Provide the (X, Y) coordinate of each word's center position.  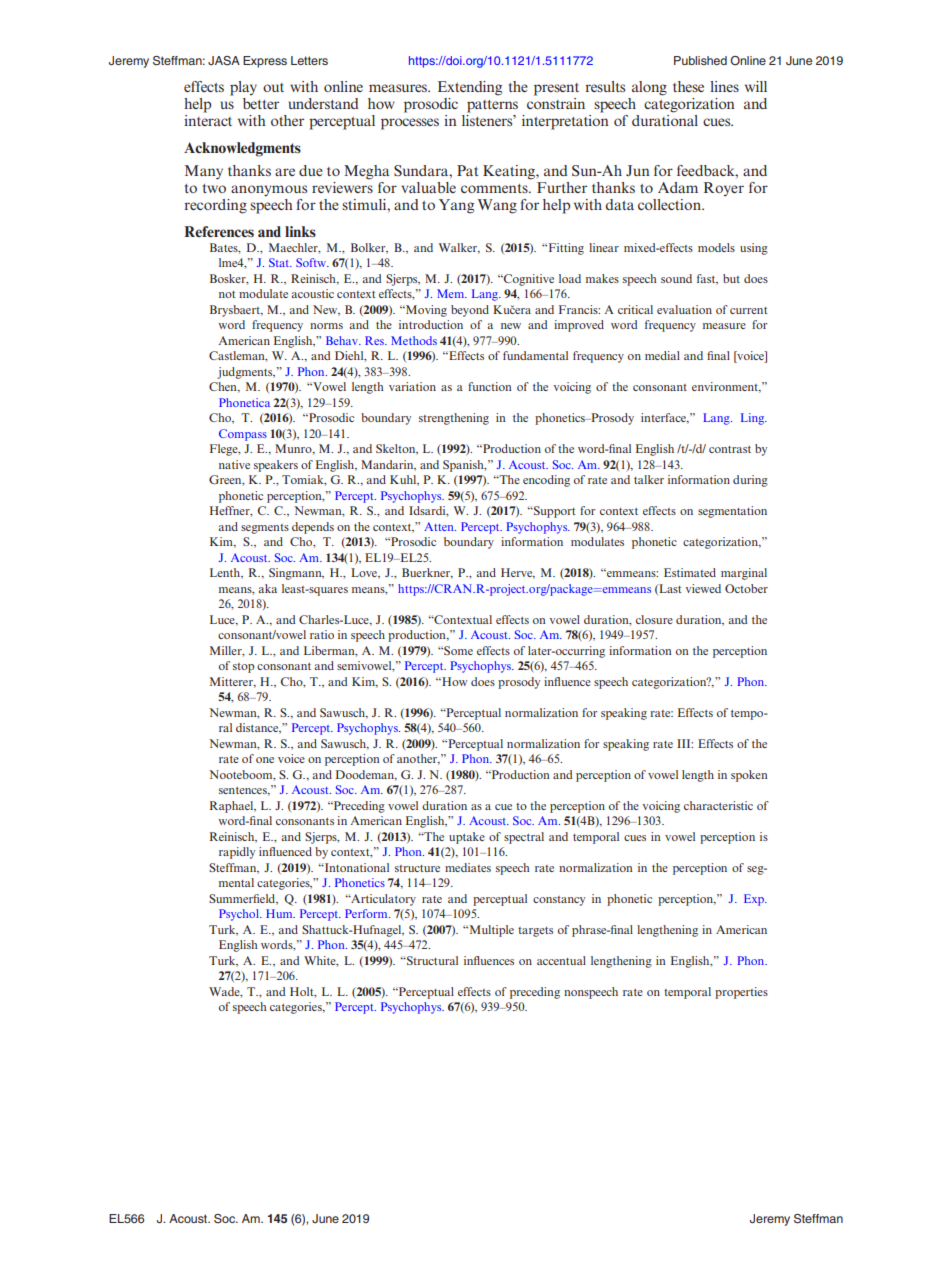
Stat (280, 262)
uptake (467, 838)
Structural (431, 960)
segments (265, 529)
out (273, 87)
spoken (749, 776)
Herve (518, 573)
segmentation (732, 512)
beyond (470, 311)
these (688, 86)
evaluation (684, 309)
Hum (280, 913)
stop (244, 668)
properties (741, 993)
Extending (470, 88)
